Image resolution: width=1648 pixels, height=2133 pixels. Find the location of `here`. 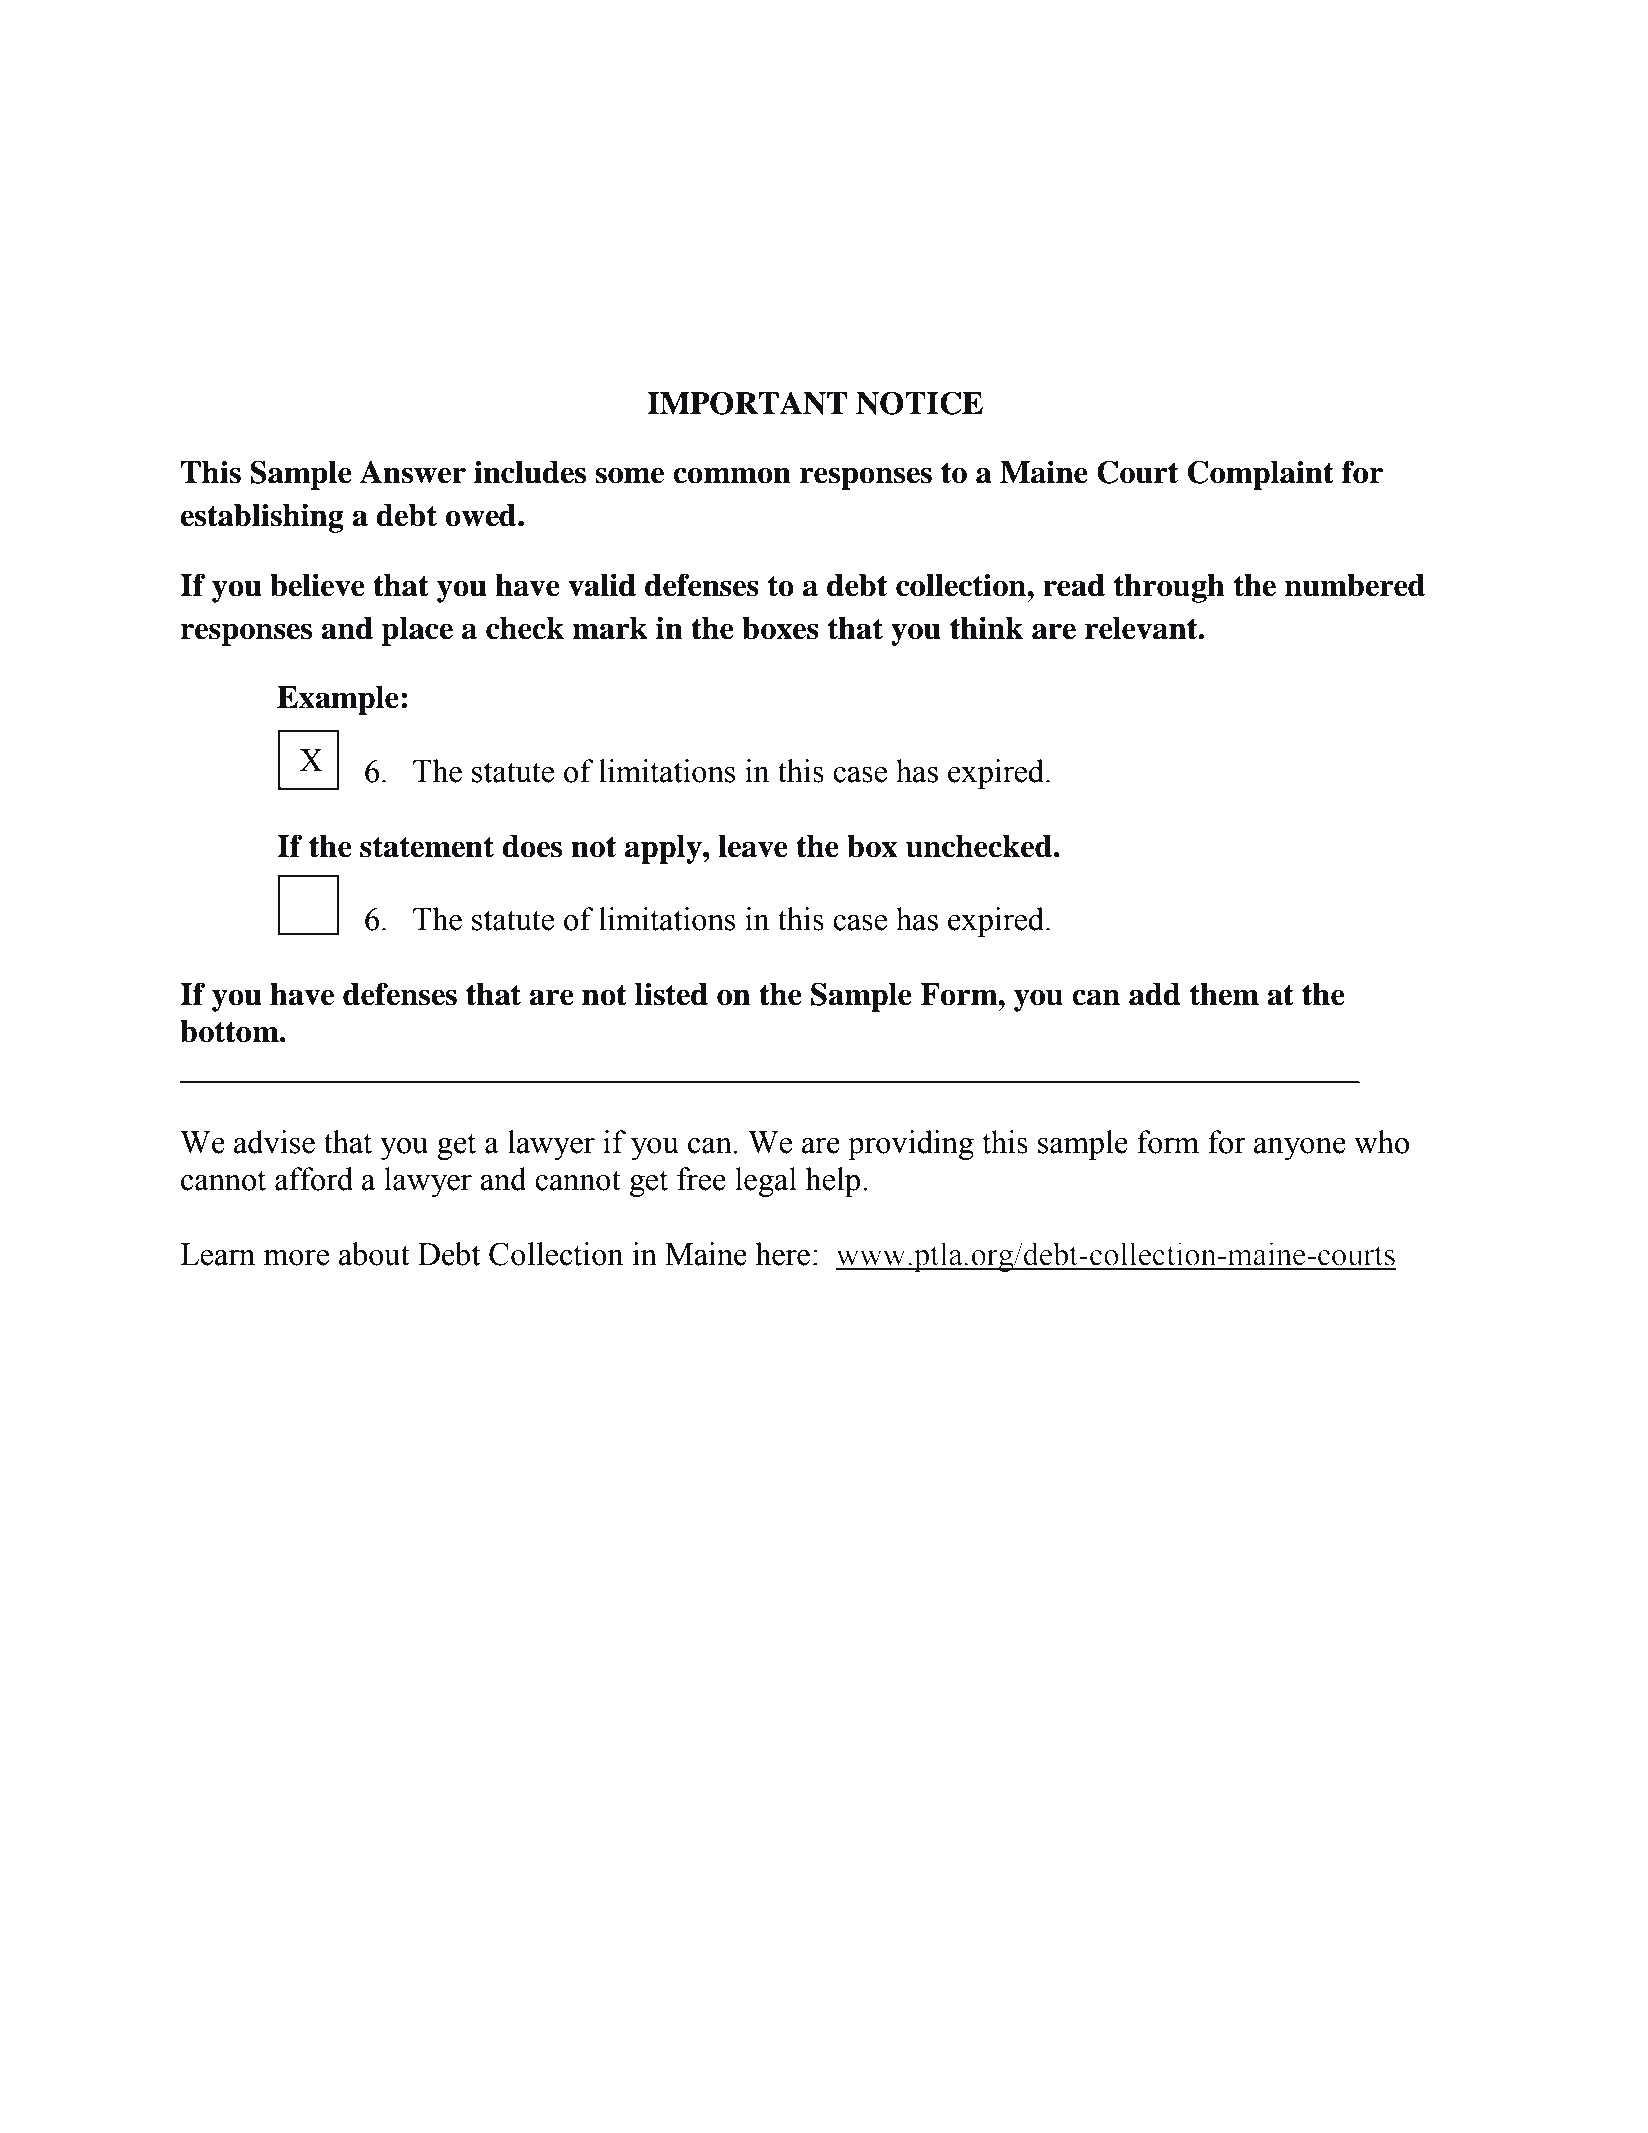

here is located at coordinates (783, 1254).
